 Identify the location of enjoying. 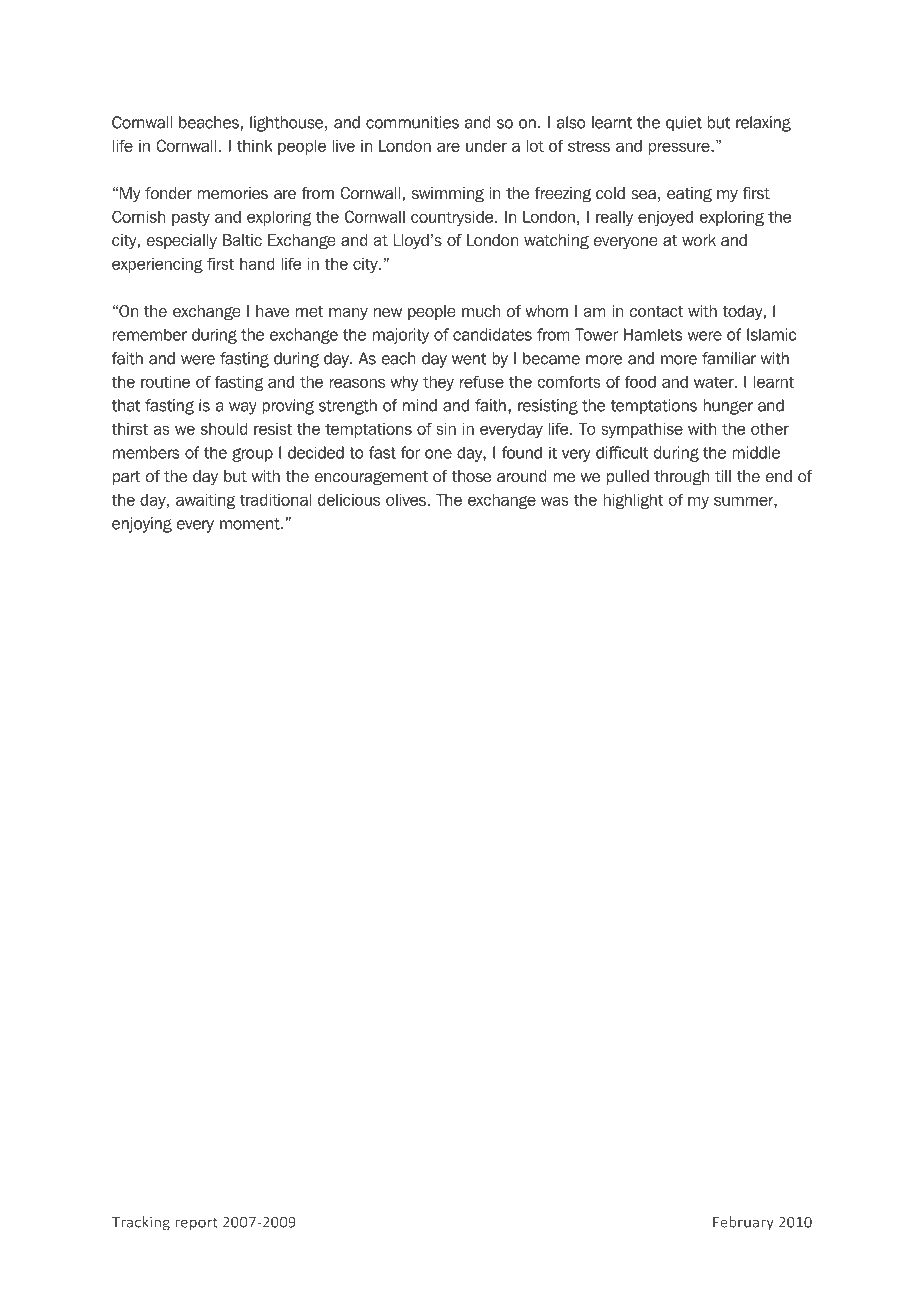
(142, 525).
